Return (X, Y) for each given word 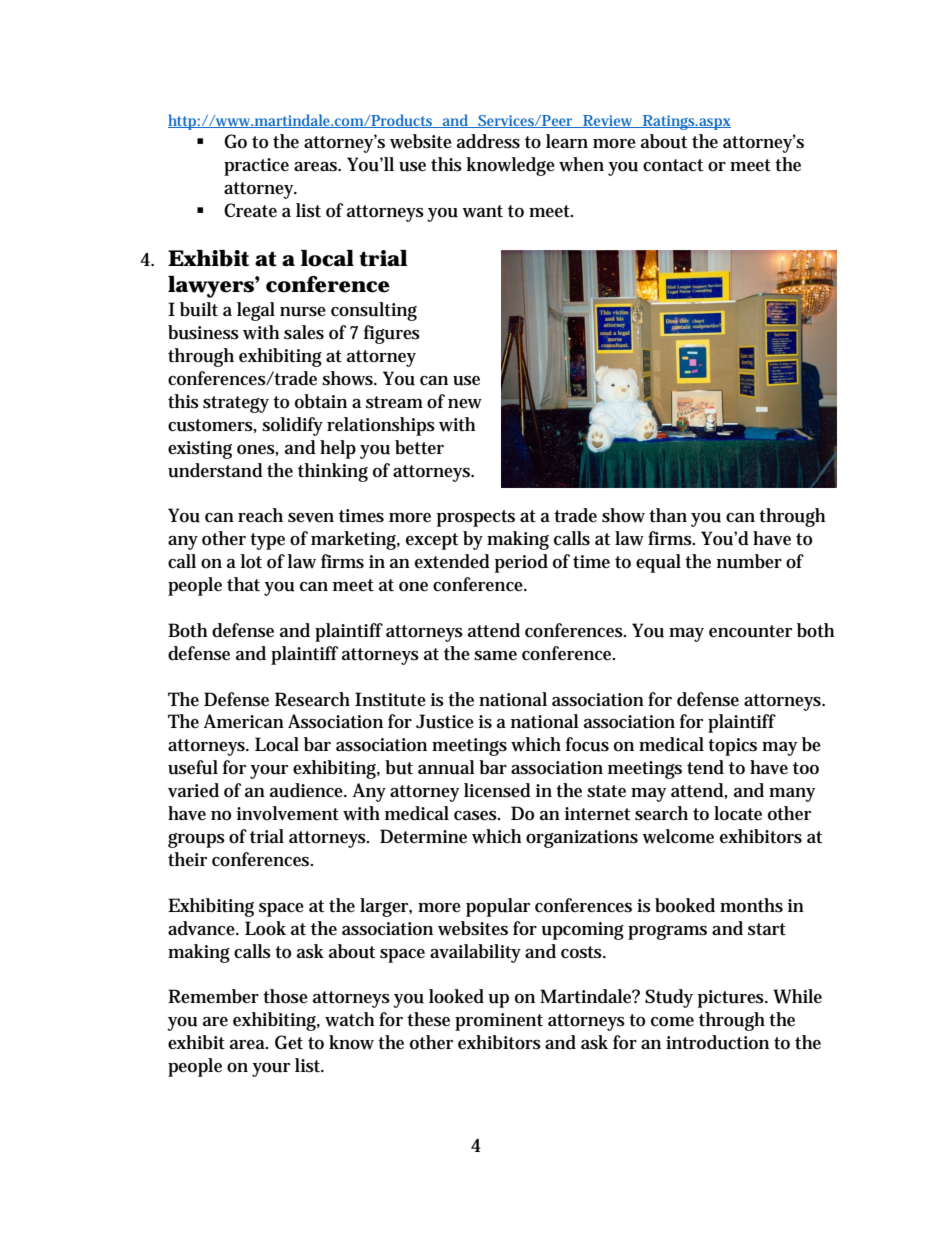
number (749, 561)
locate (738, 813)
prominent (499, 1022)
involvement (288, 813)
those (285, 996)
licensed (497, 790)
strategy (236, 404)
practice (256, 167)
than (668, 515)
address (488, 141)
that (243, 584)
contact (673, 165)
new (465, 404)
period (521, 563)
